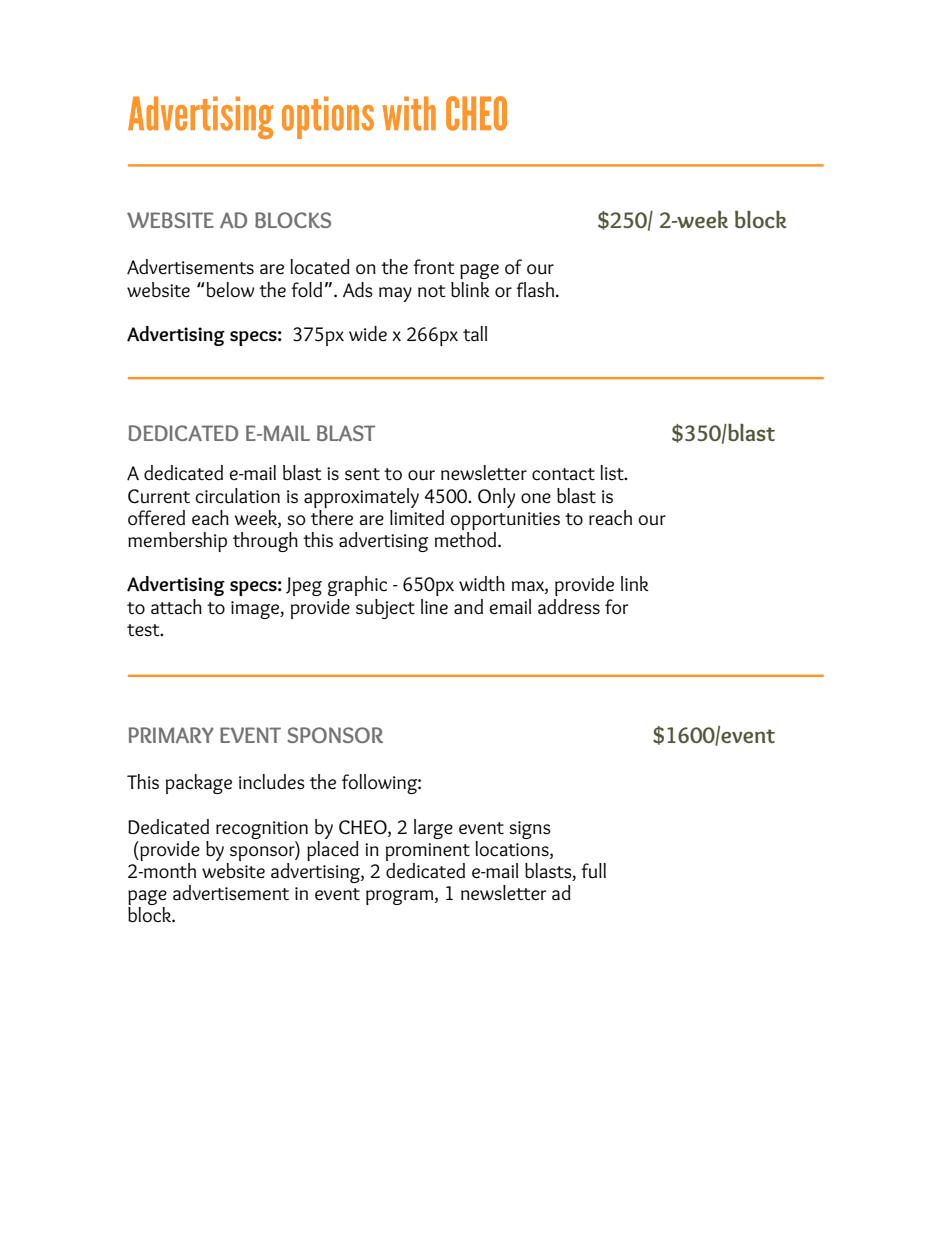  Describe the element at coordinates (417, 516) in the document. I see `limited` at that location.
